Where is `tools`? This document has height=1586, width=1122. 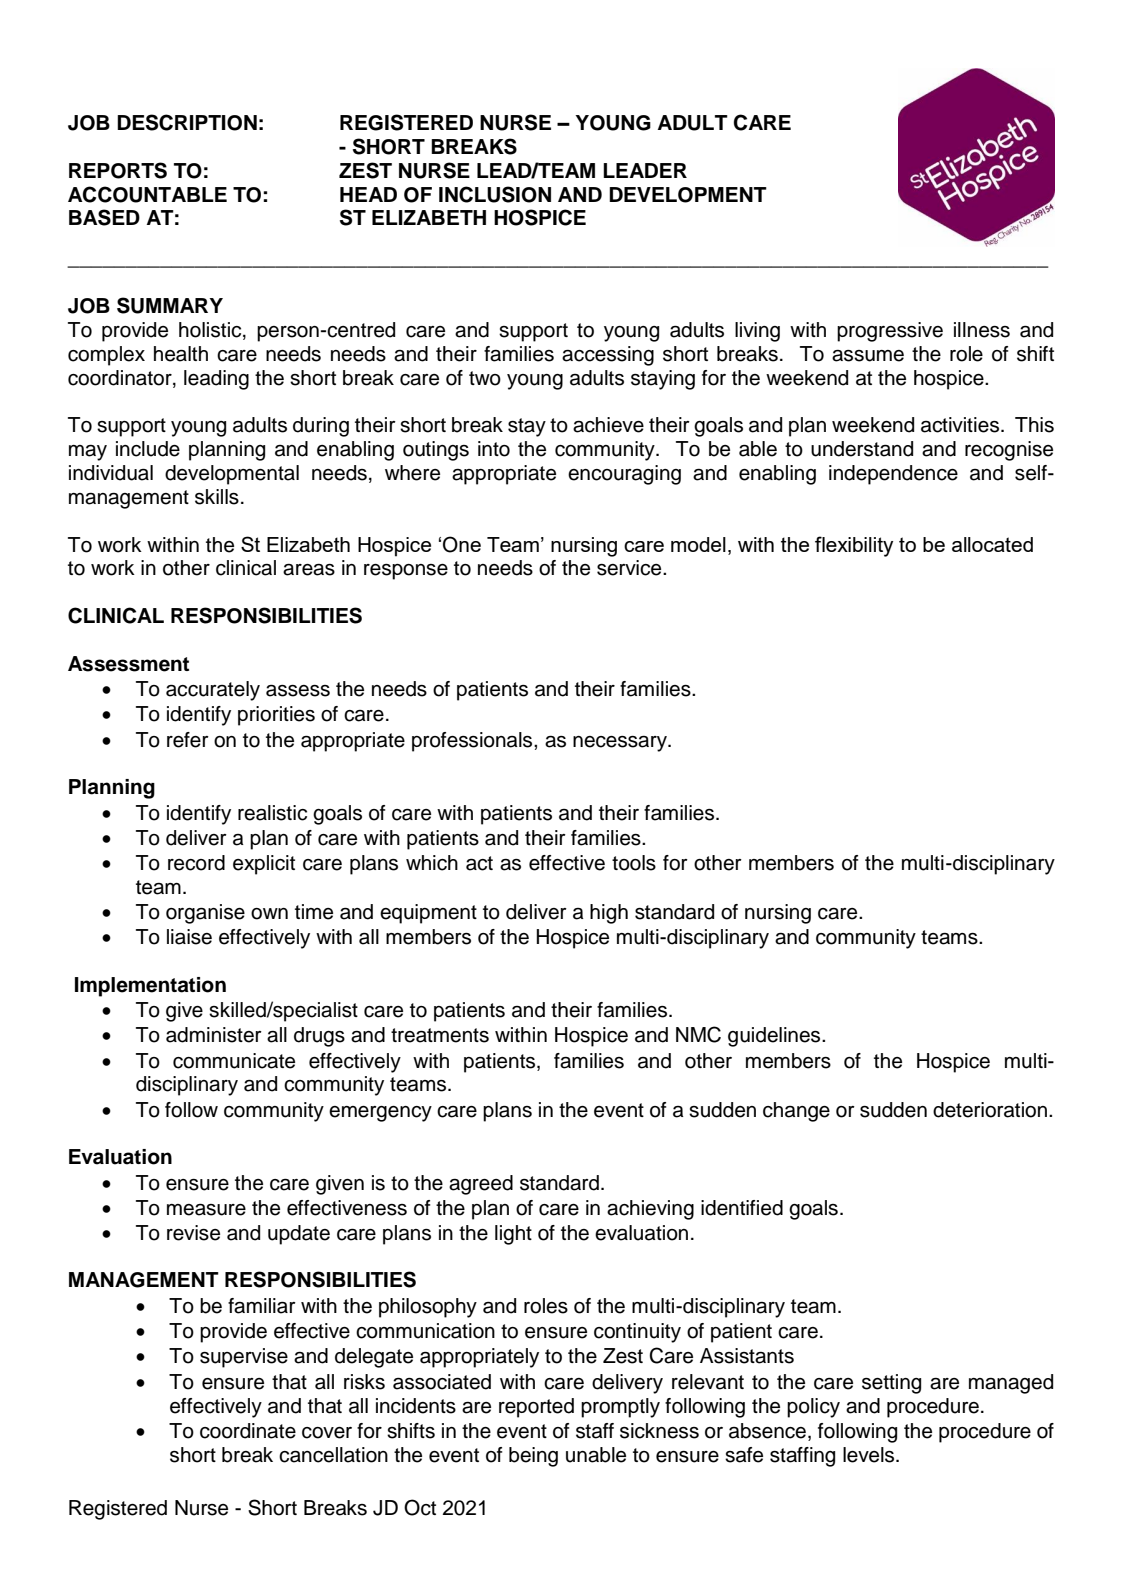
tools is located at coordinates (634, 863).
